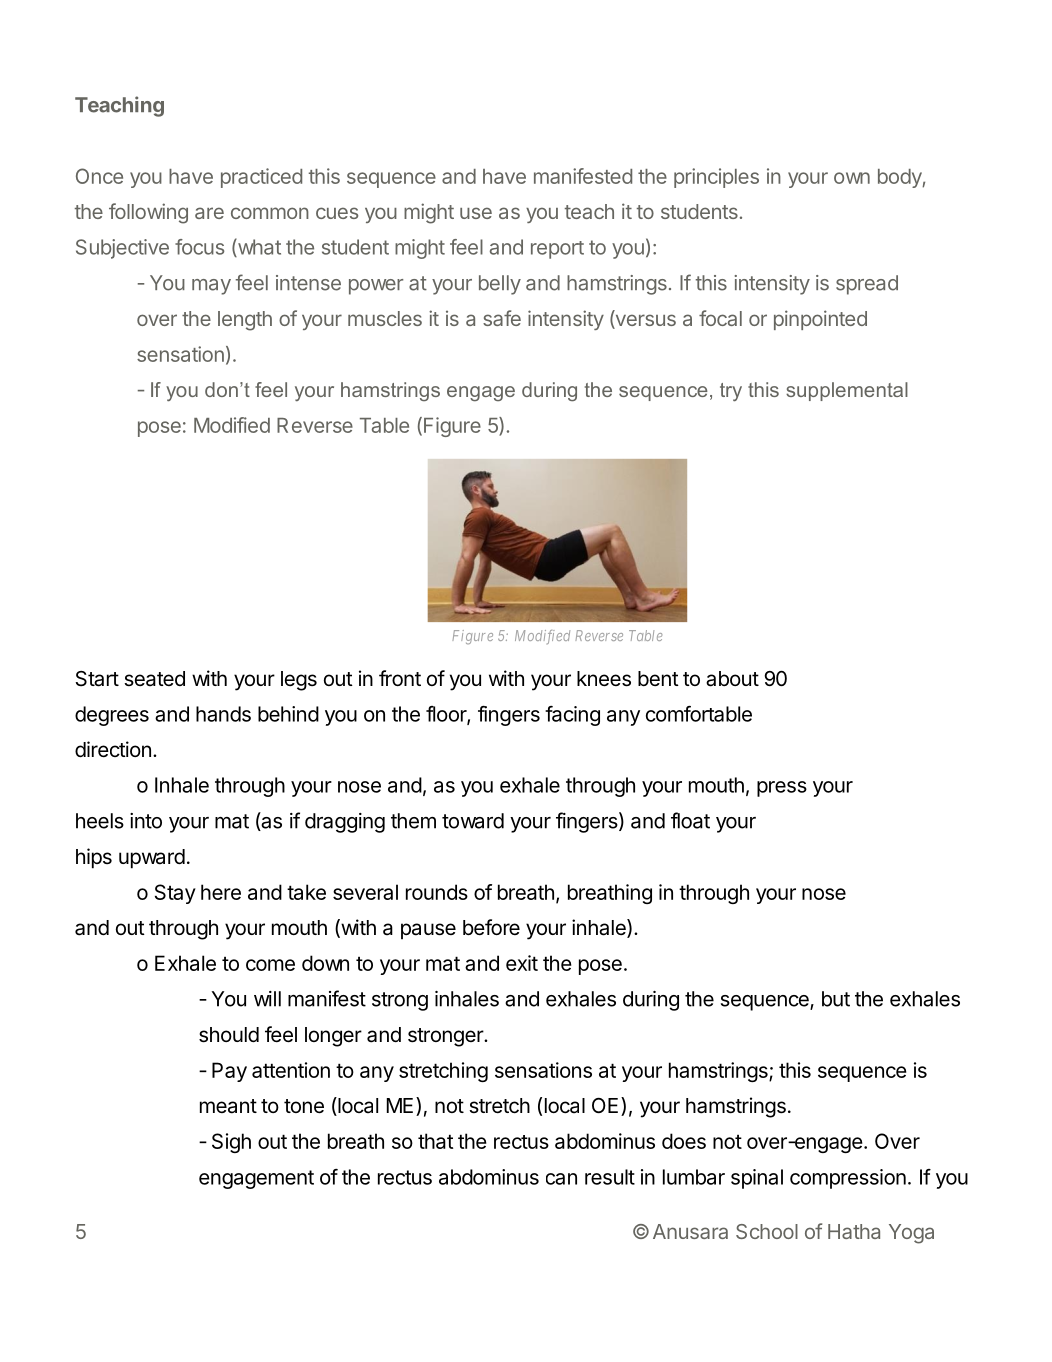 The width and height of the screenshot is (1052, 1362). I want to click on Stay, so click(175, 894).
